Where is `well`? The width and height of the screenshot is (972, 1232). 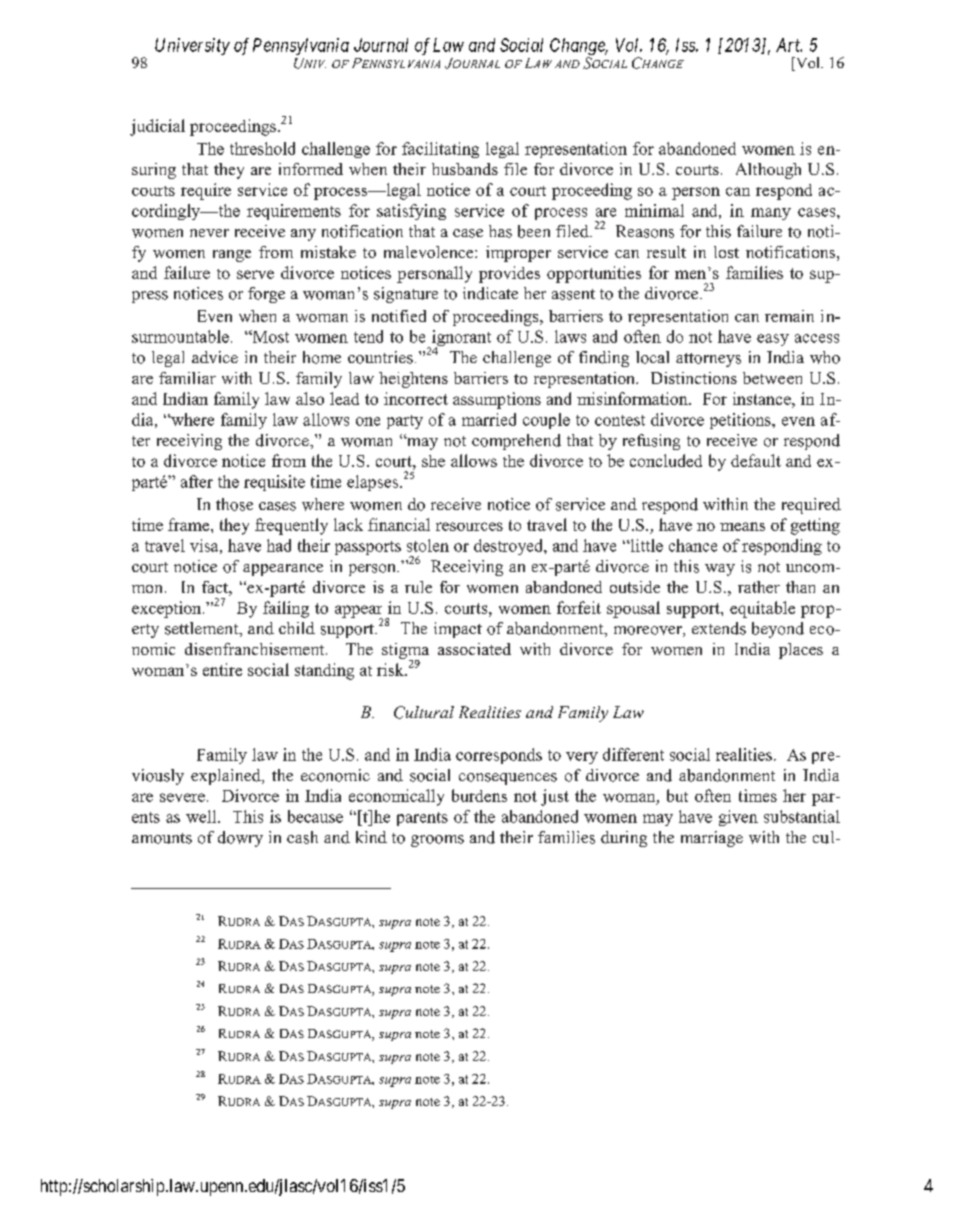
well is located at coordinates (202, 816).
